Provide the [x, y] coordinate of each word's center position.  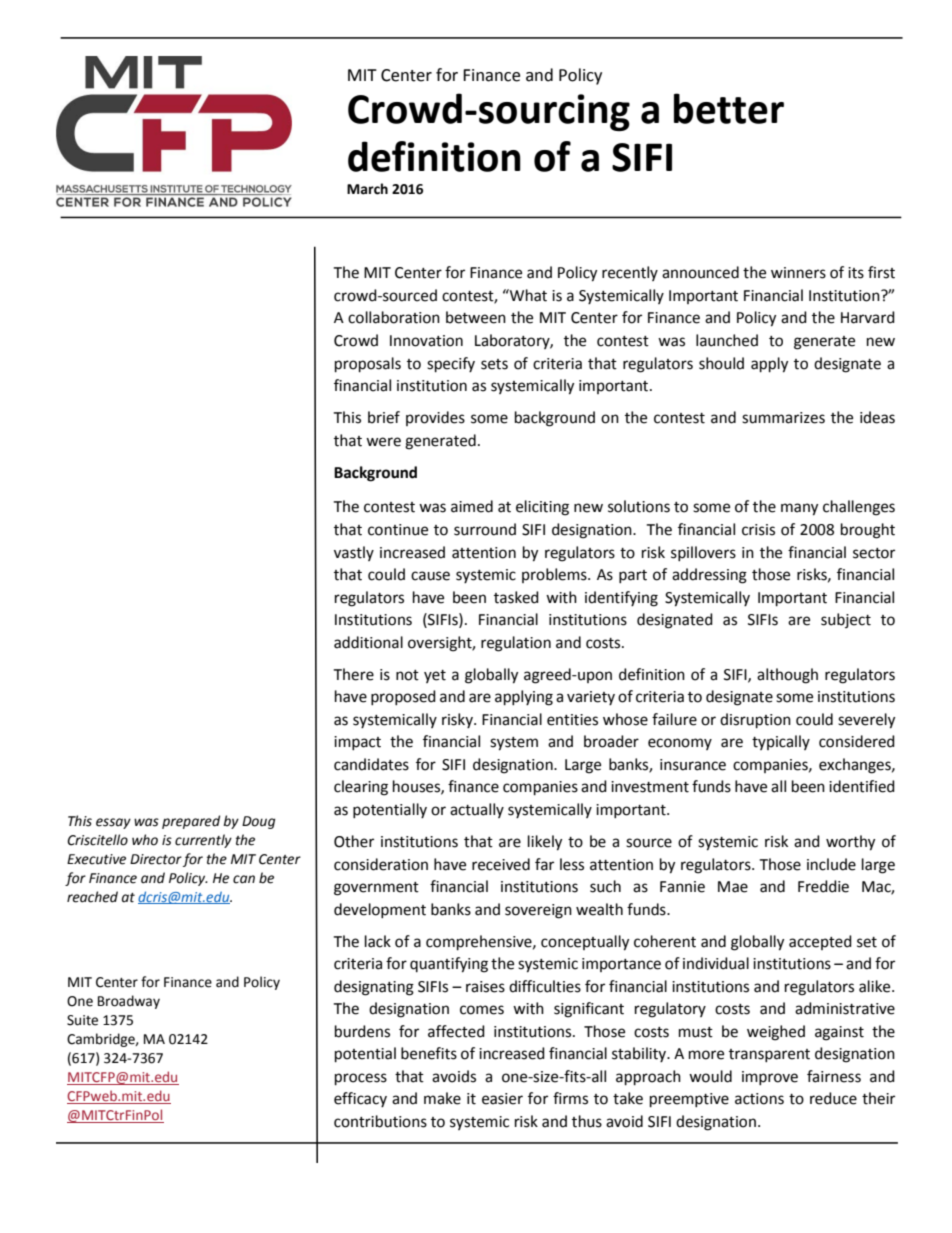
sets [494, 364]
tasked [516, 597]
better [729, 108]
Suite [82, 1020]
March [367, 189]
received [501, 864]
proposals [368, 365]
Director [156, 859]
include [831, 864]
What [527, 295]
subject [846, 620]
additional [368, 642]
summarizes [783, 418]
